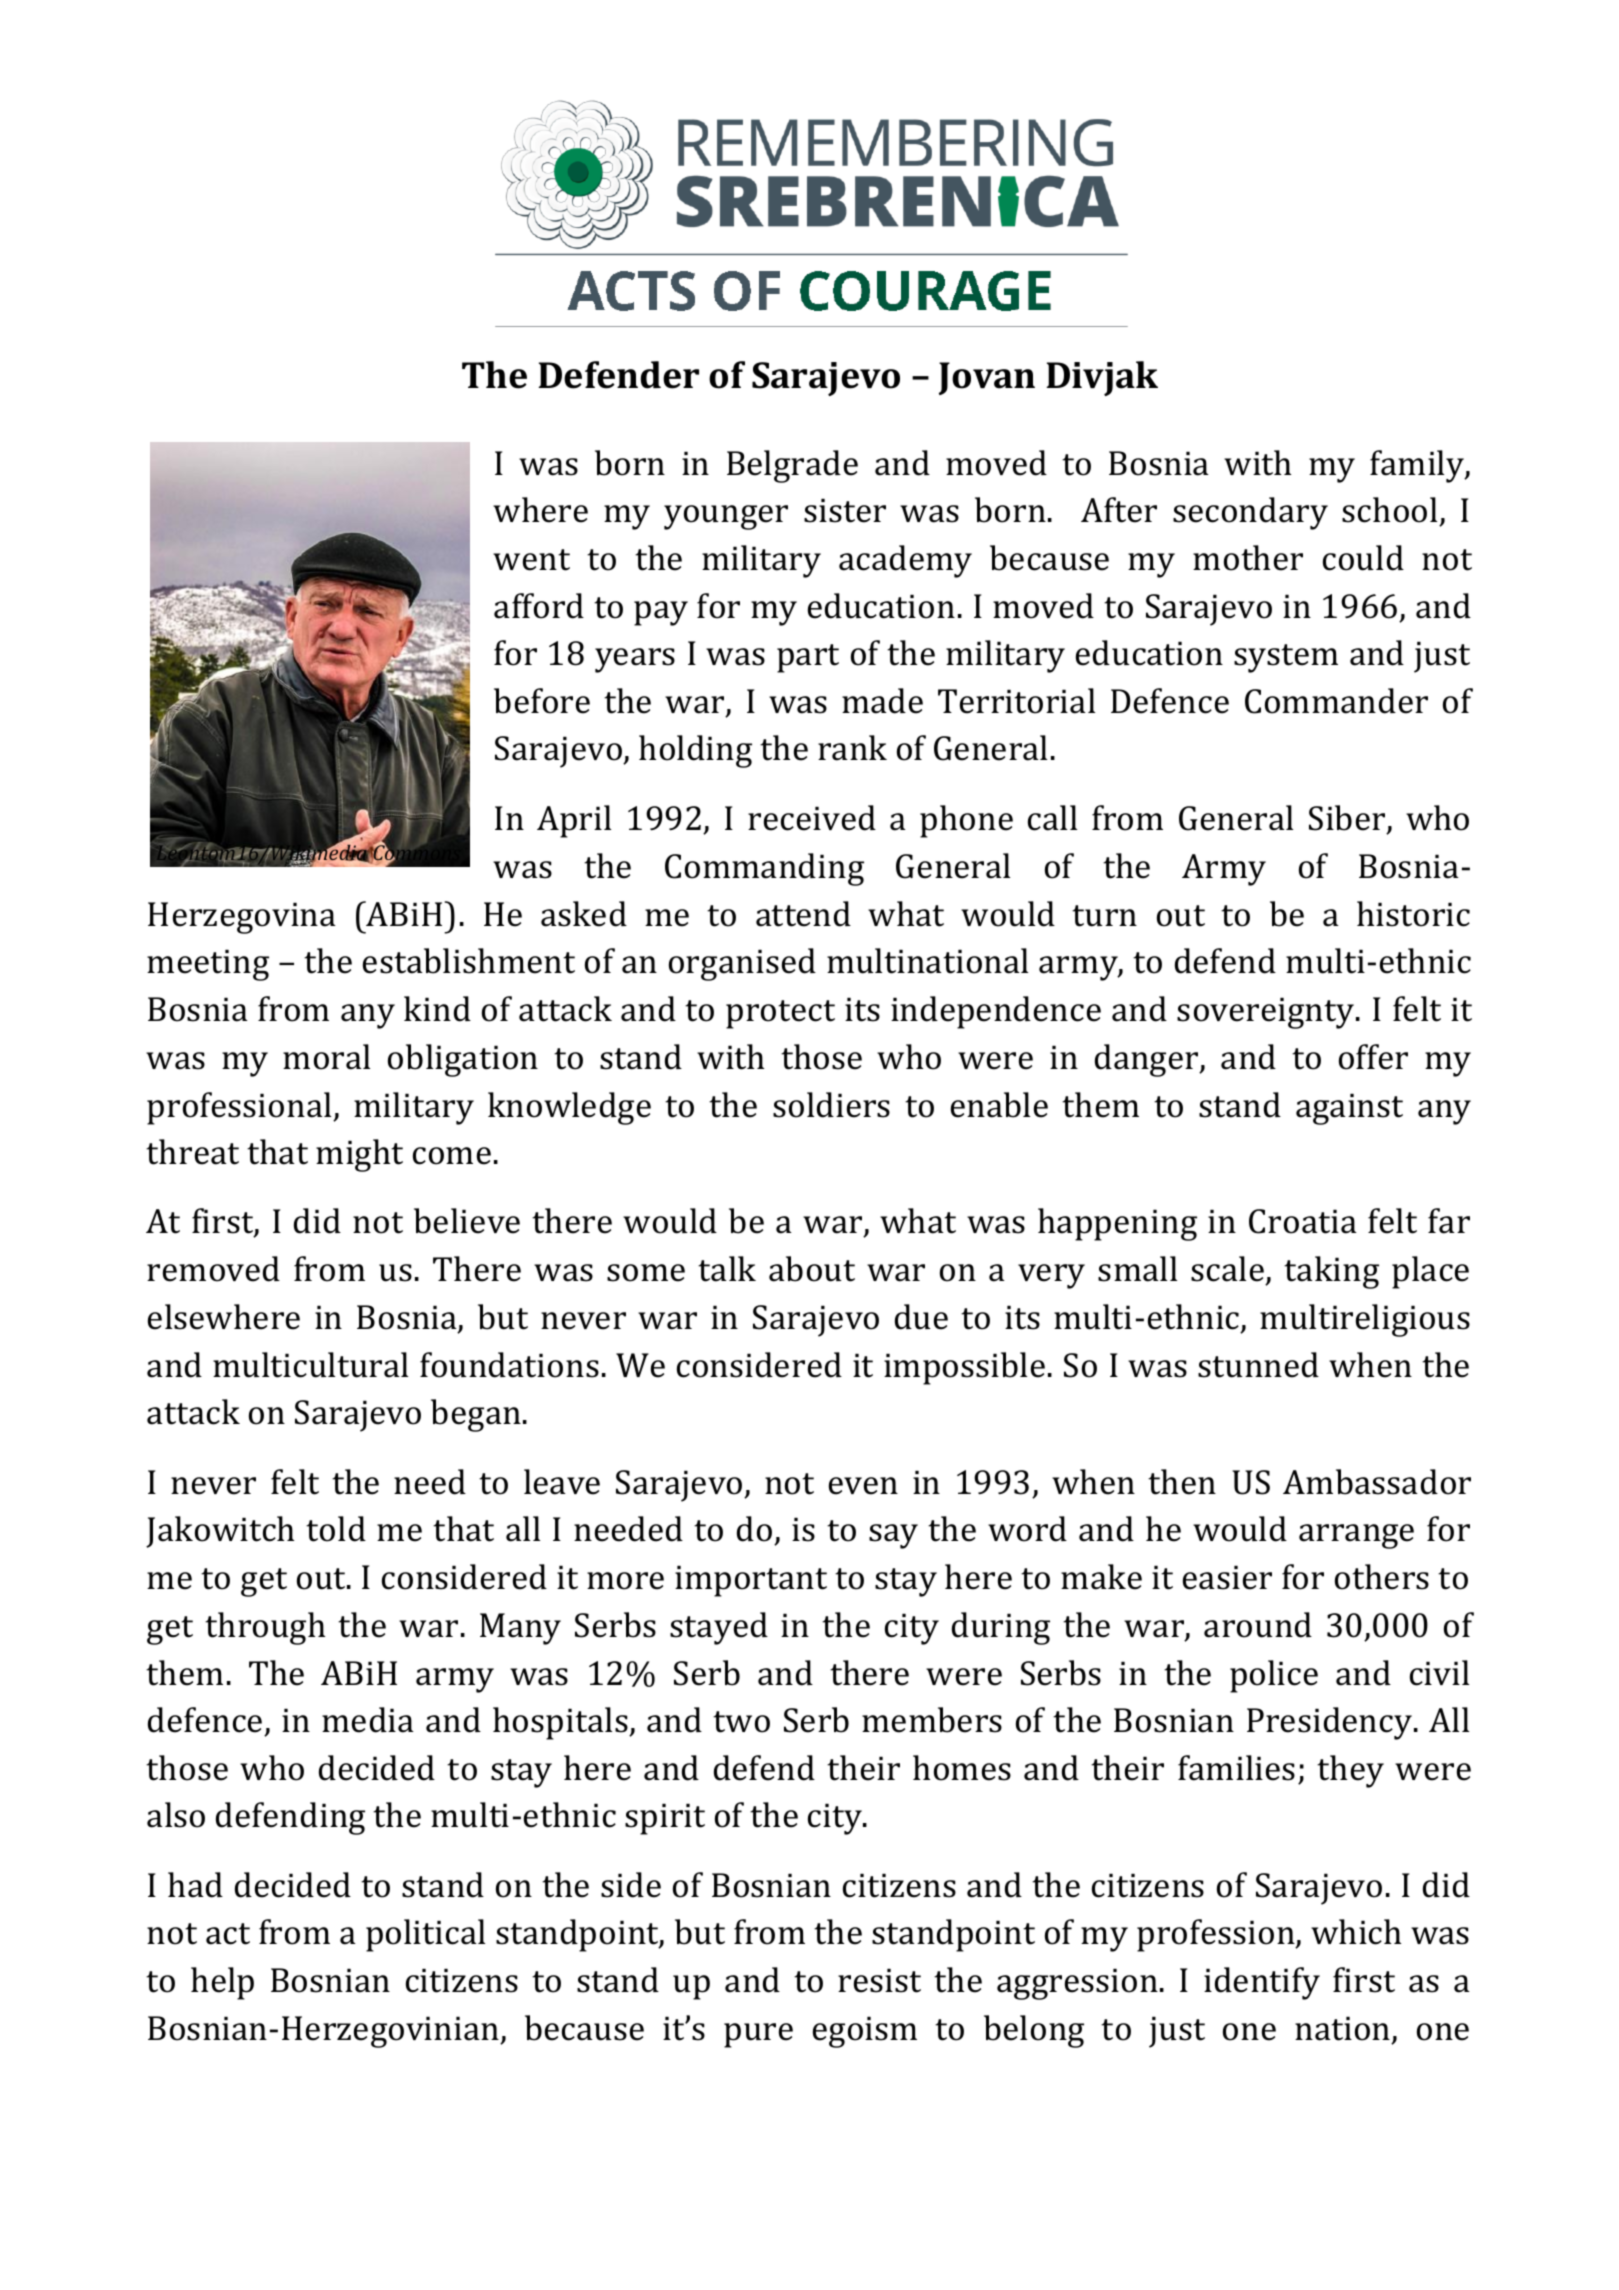 This document has width=1619, height=2290. Describe the element at coordinates (222, 1983) in the document. I see `help` at that location.
